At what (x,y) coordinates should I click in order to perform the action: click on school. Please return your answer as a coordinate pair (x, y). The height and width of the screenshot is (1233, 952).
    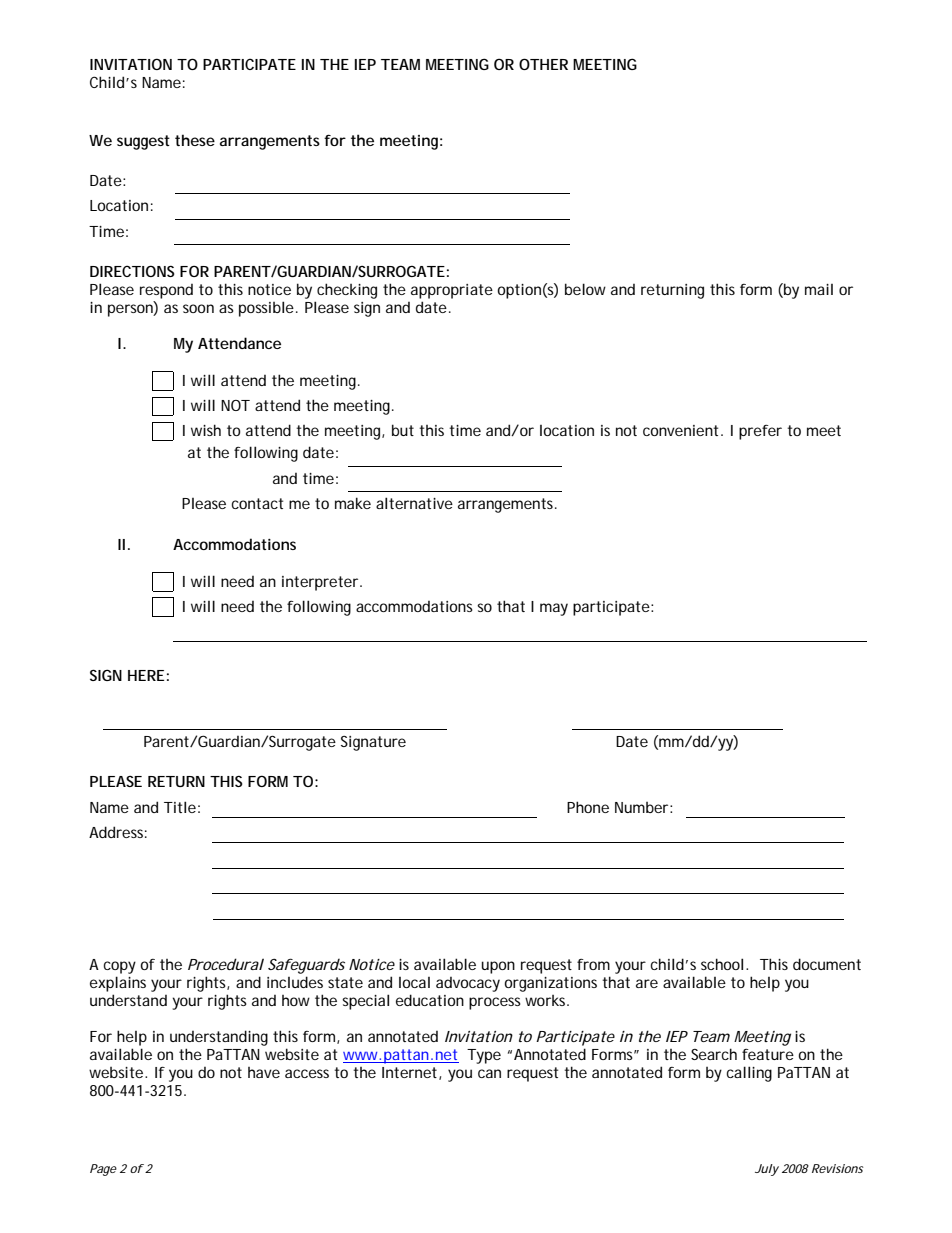
    Looking at the image, I should click on (722, 964).
